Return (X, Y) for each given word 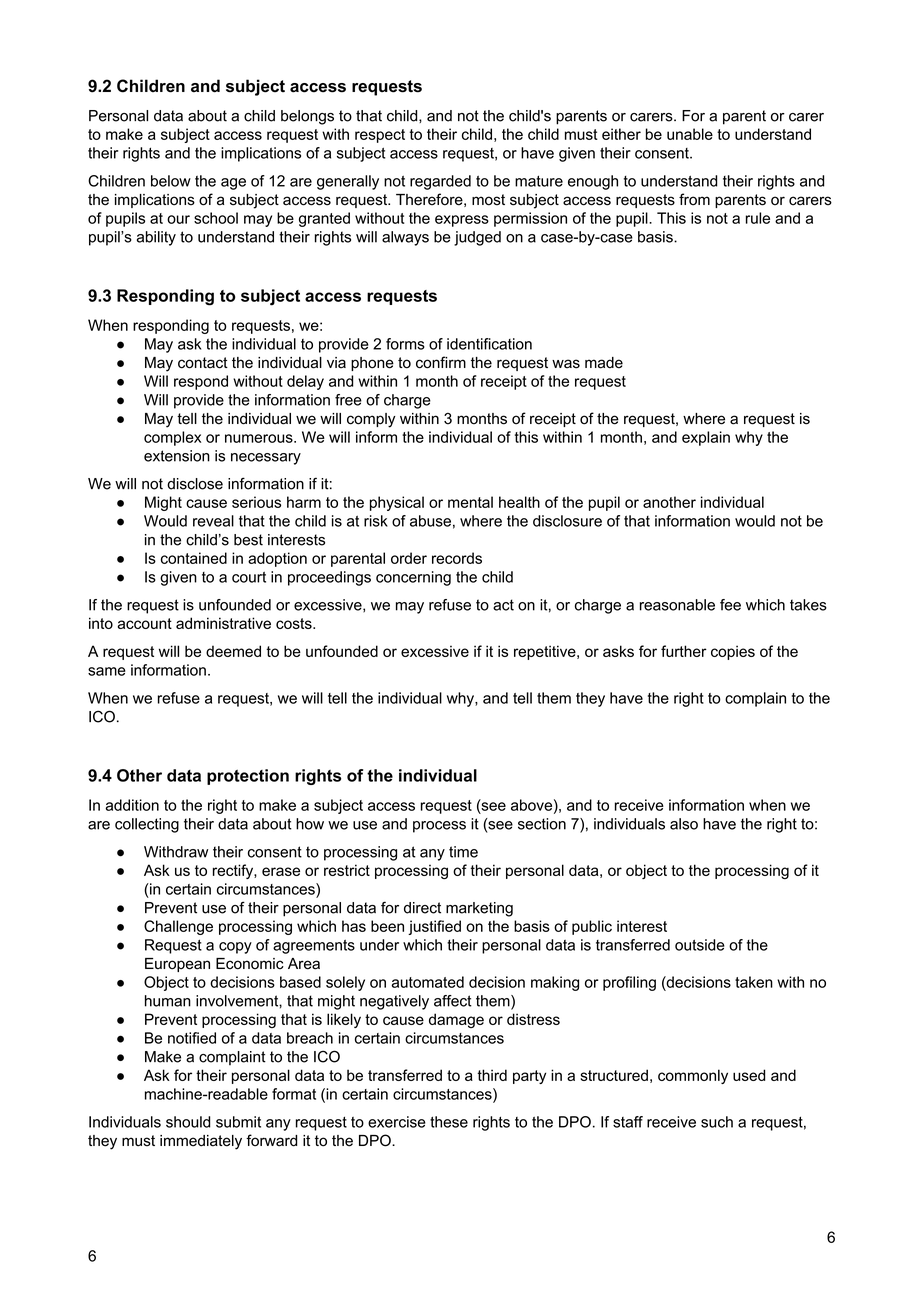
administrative (223, 623)
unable (690, 134)
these (449, 1122)
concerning (413, 578)
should (188, 1122)
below (171, 181)
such (717, 1122)
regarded (440, 182)
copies (733, 652)
